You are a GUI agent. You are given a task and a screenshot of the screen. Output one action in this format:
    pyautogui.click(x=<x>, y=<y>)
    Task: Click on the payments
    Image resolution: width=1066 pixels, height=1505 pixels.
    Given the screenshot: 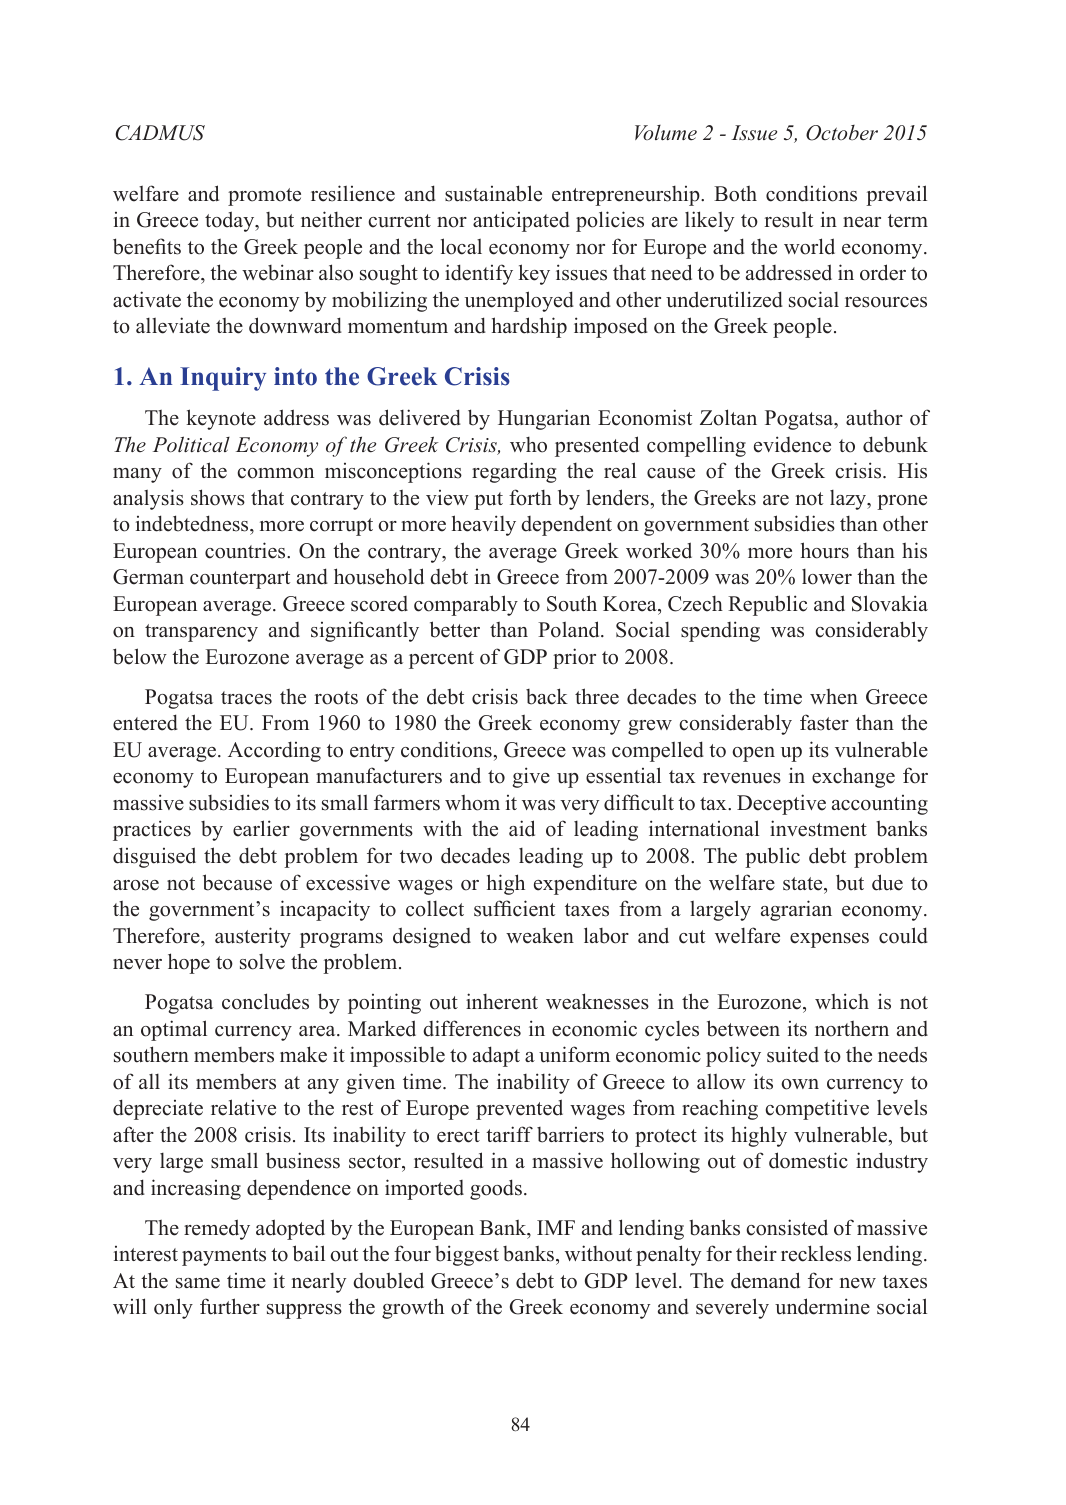 What is the action you would take?
    pyautogui.click(x=224, y=1257)
